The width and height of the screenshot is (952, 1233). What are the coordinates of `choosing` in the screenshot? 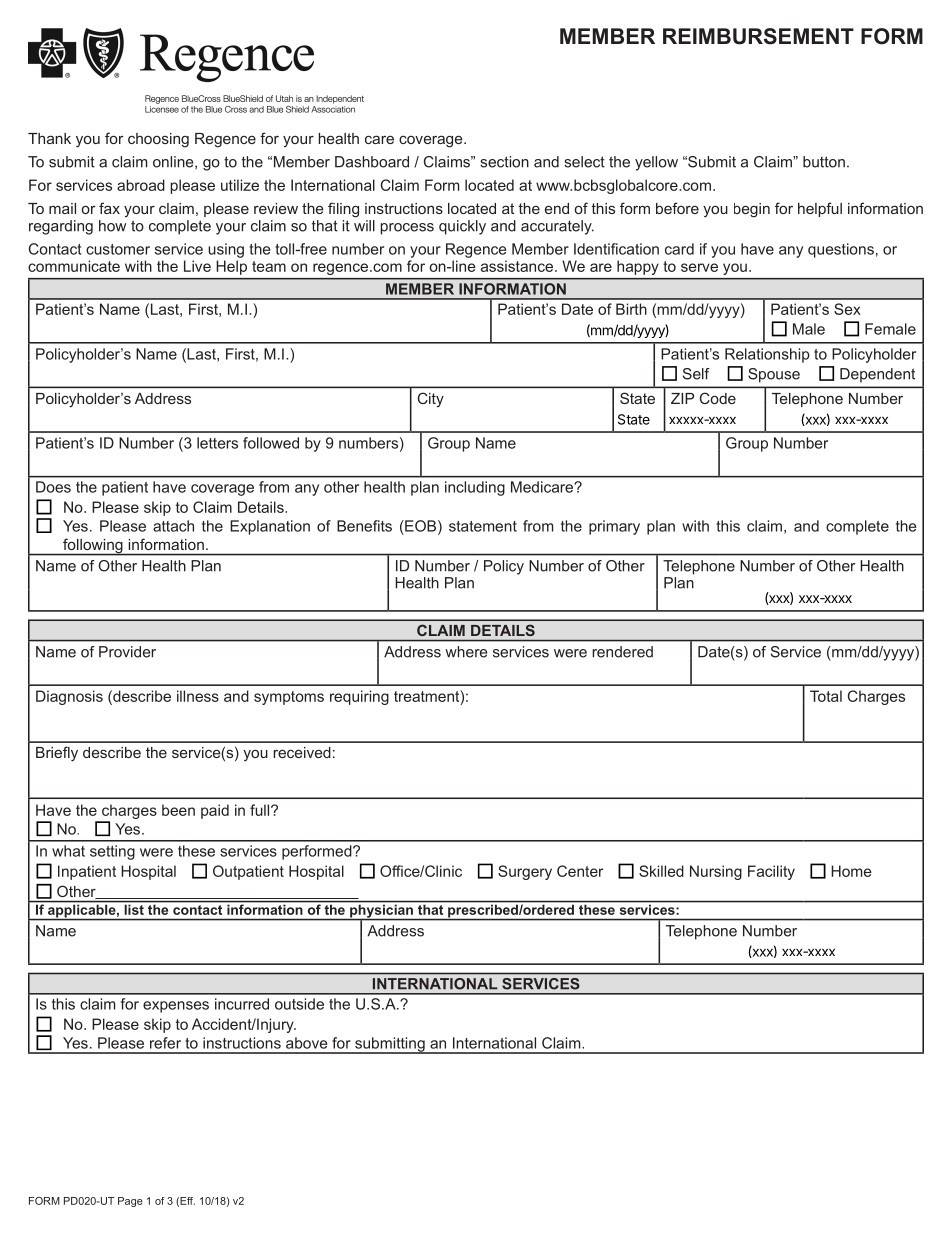 It's located at (158, 140).
